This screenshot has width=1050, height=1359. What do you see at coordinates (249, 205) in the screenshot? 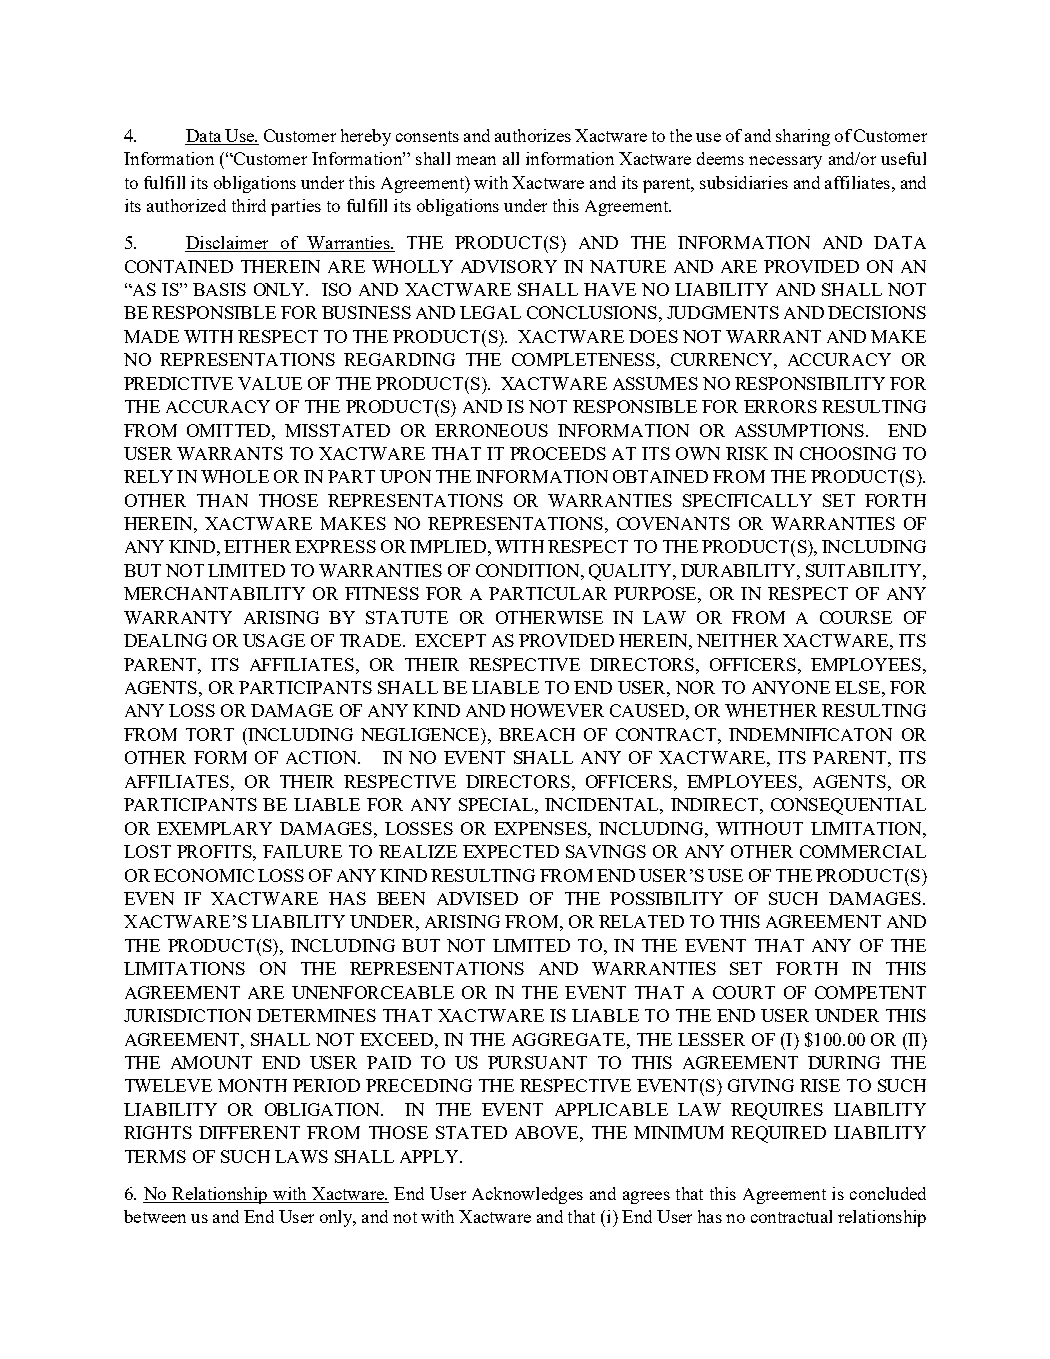
I see `third` at bounding box center [249, 205].
